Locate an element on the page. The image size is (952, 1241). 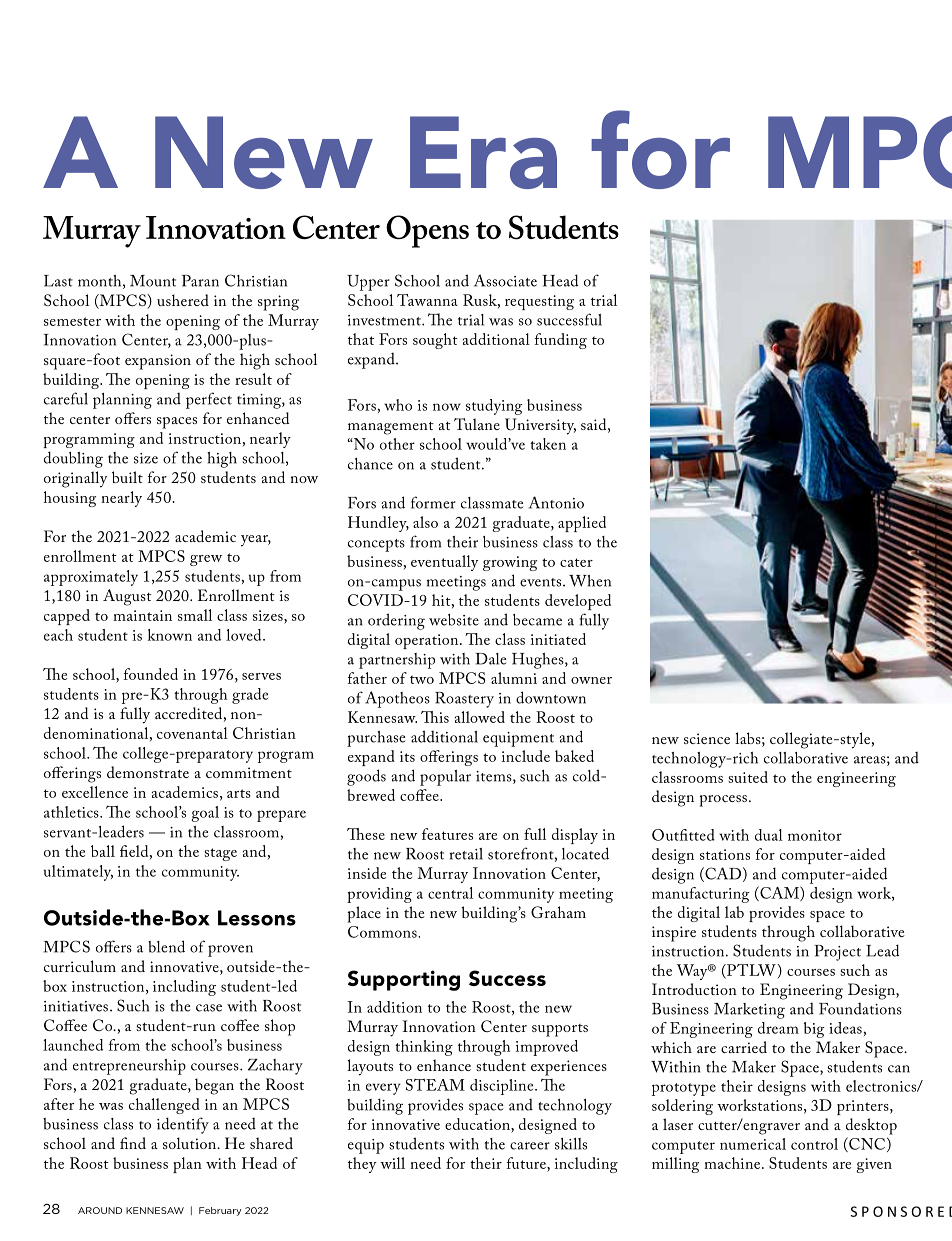
requesting is located at coordinates (539, 302).
